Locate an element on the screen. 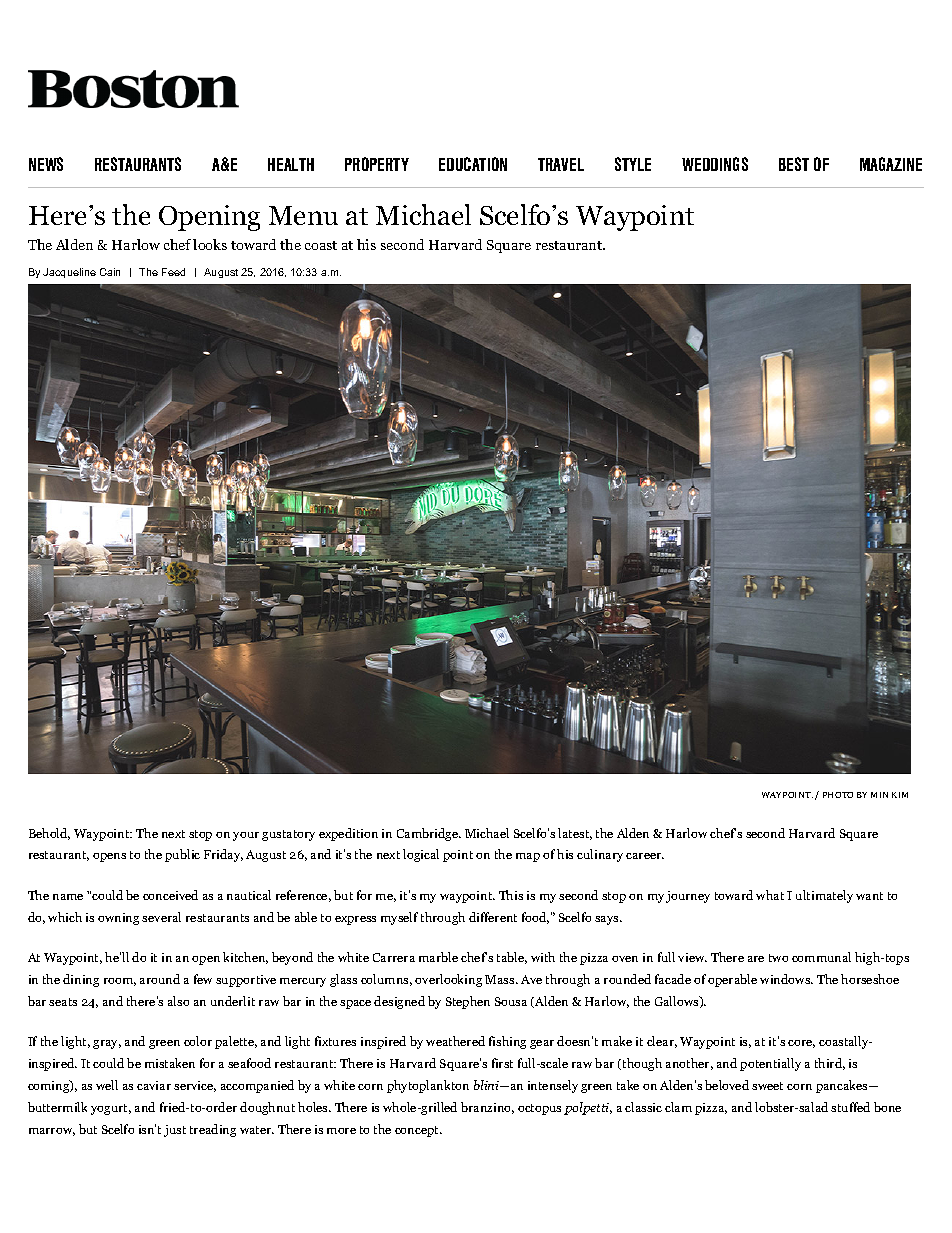  Behold is located at coordinates (49, 834).
